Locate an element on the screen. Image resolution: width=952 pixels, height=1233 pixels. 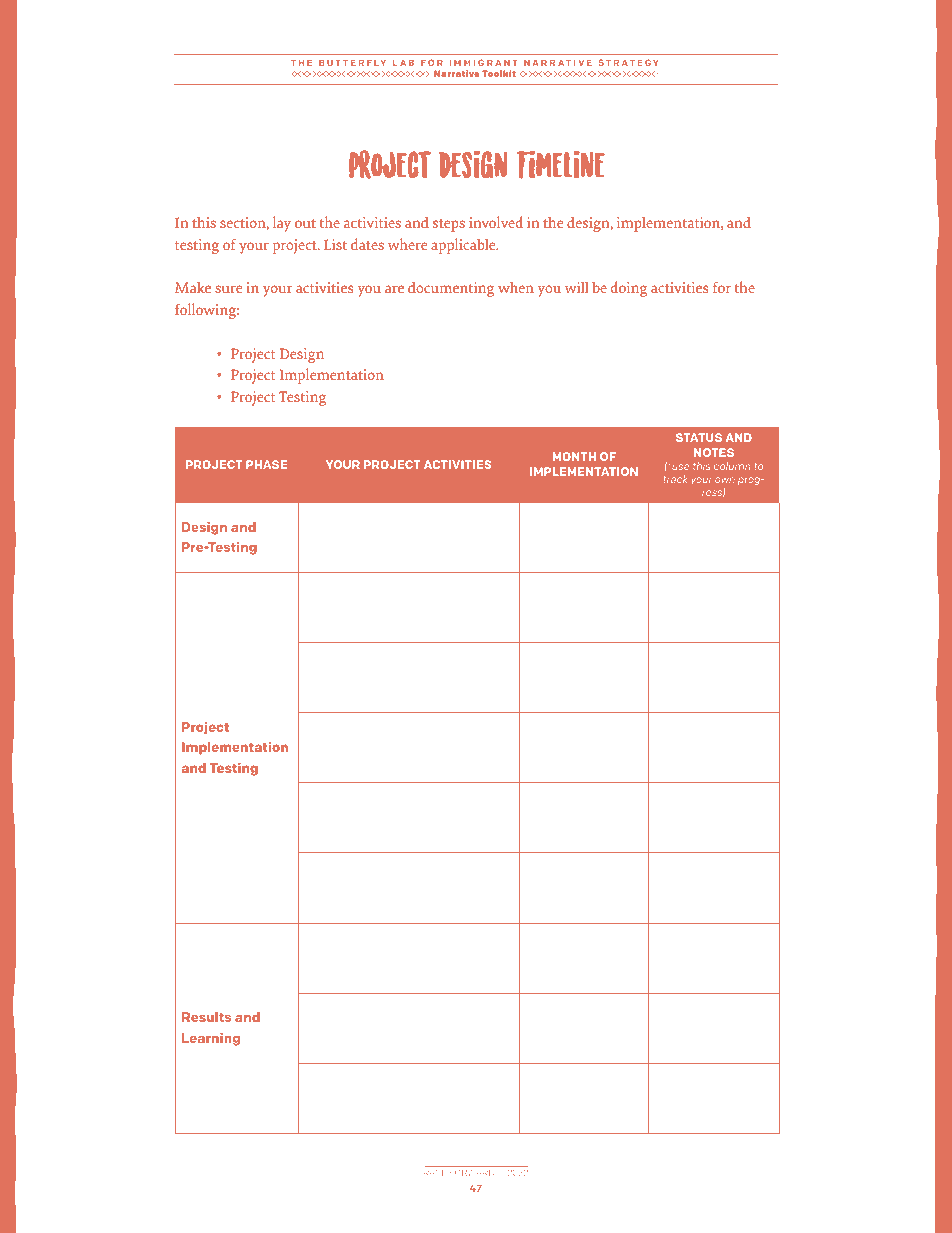
MONTH is located at coordinates (574, 456).
